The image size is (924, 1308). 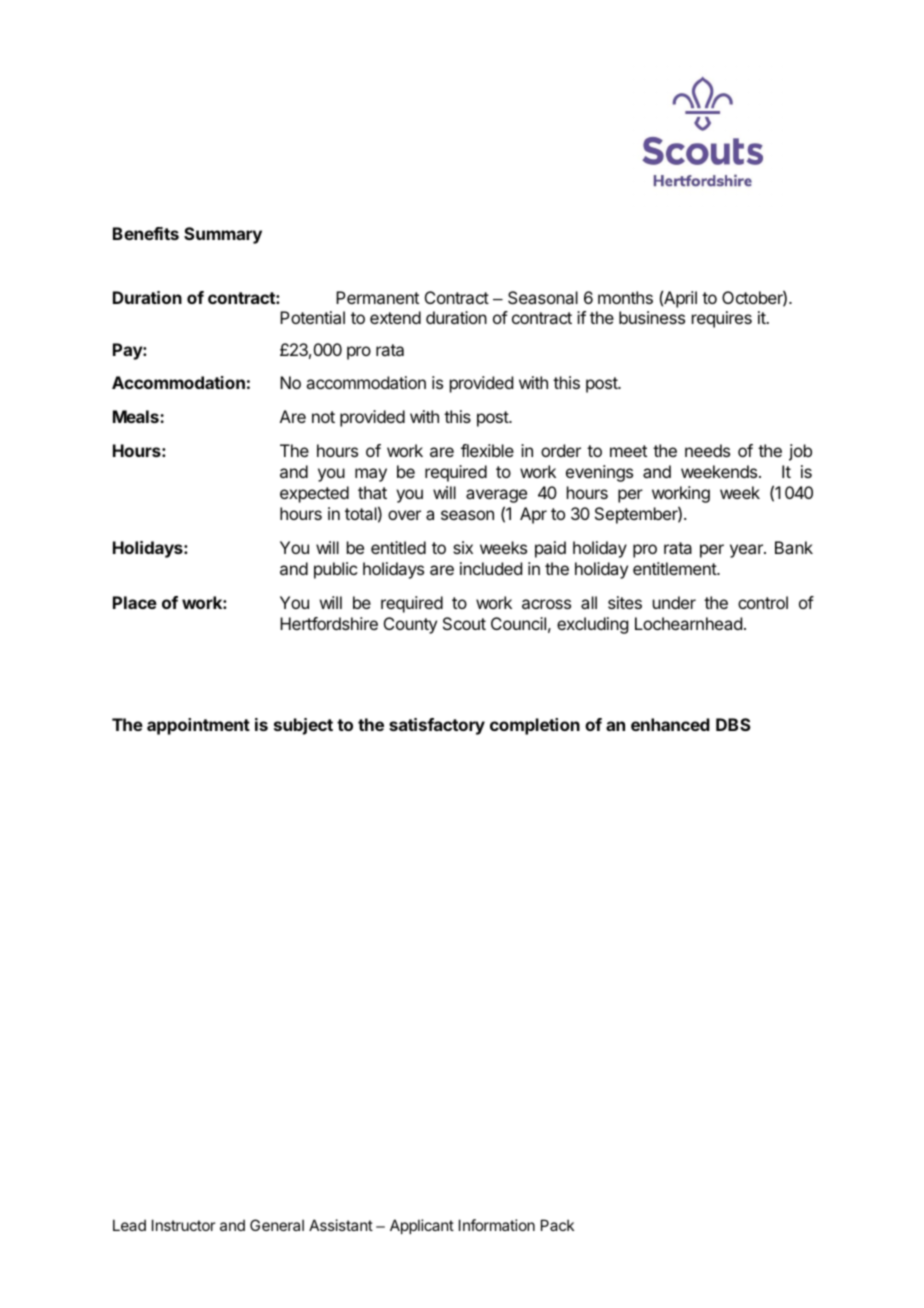 What do you see at coordinates (183, 1225) in the page?
I see `Instructor` at bounding box center [183, 1225].
